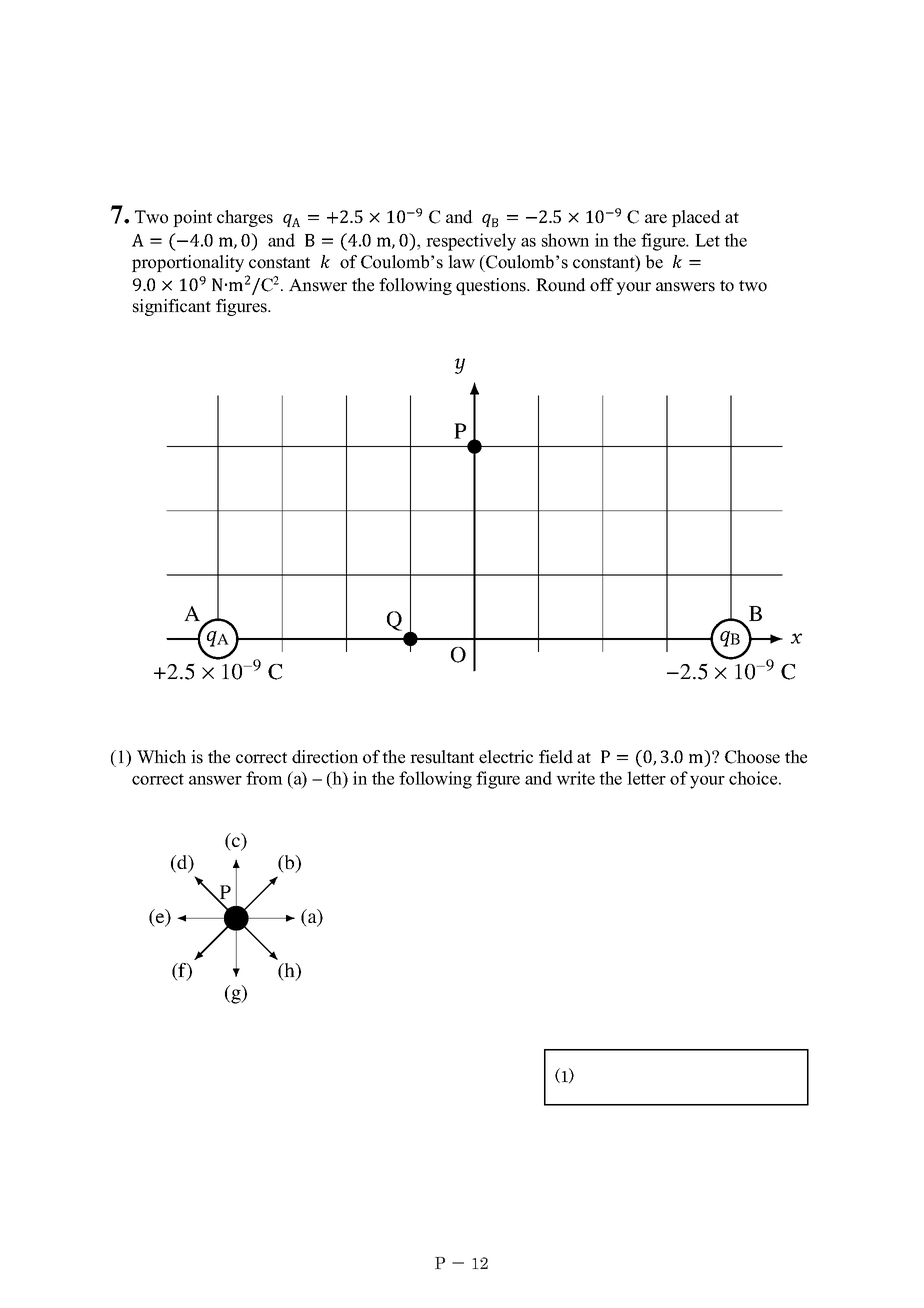 This document has width=924, height=1308. Describe the element at coordinates (696, 218) in the document. I see `placed` at that location.
